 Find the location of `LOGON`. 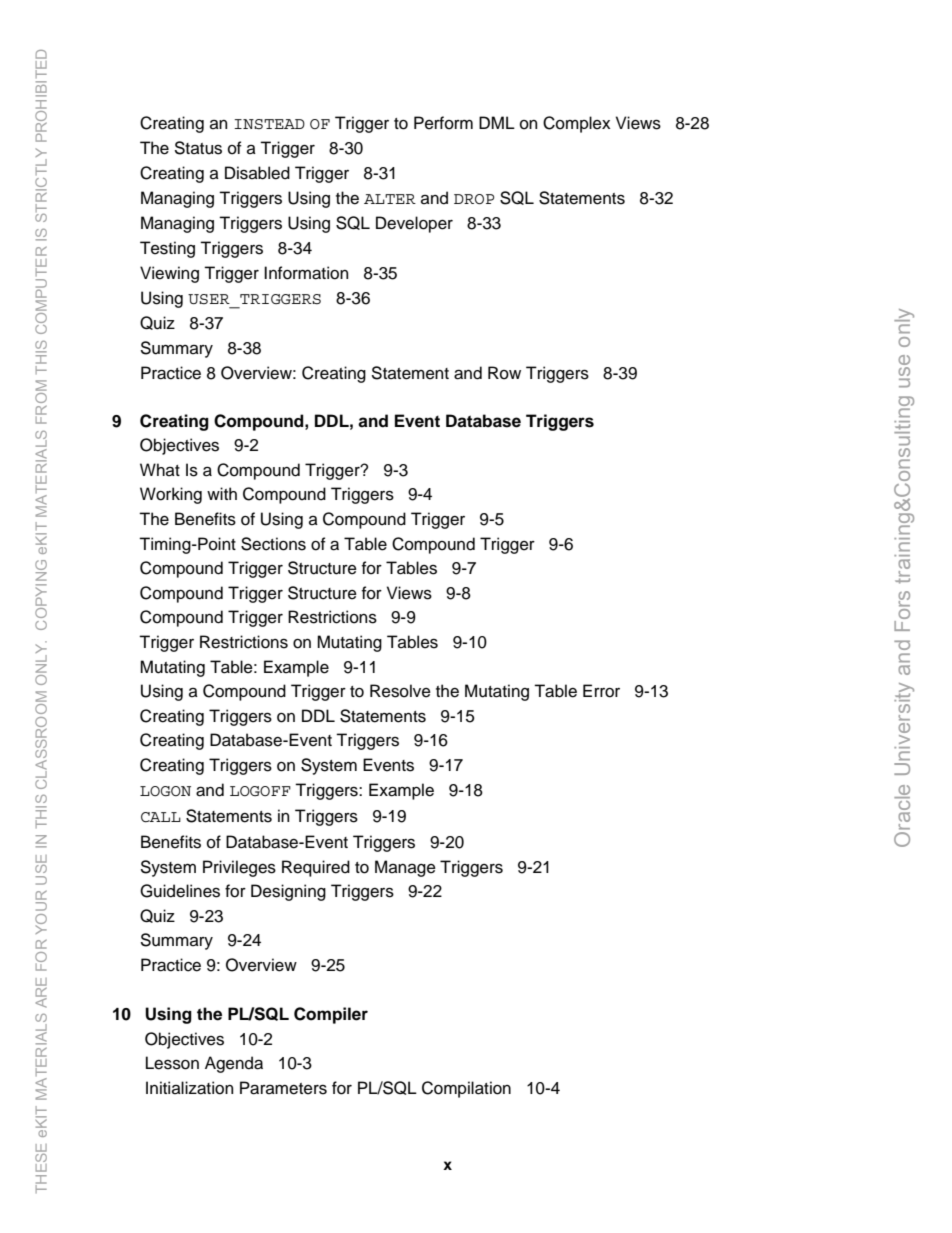

LOGON is located at coordinates (165, 791).
